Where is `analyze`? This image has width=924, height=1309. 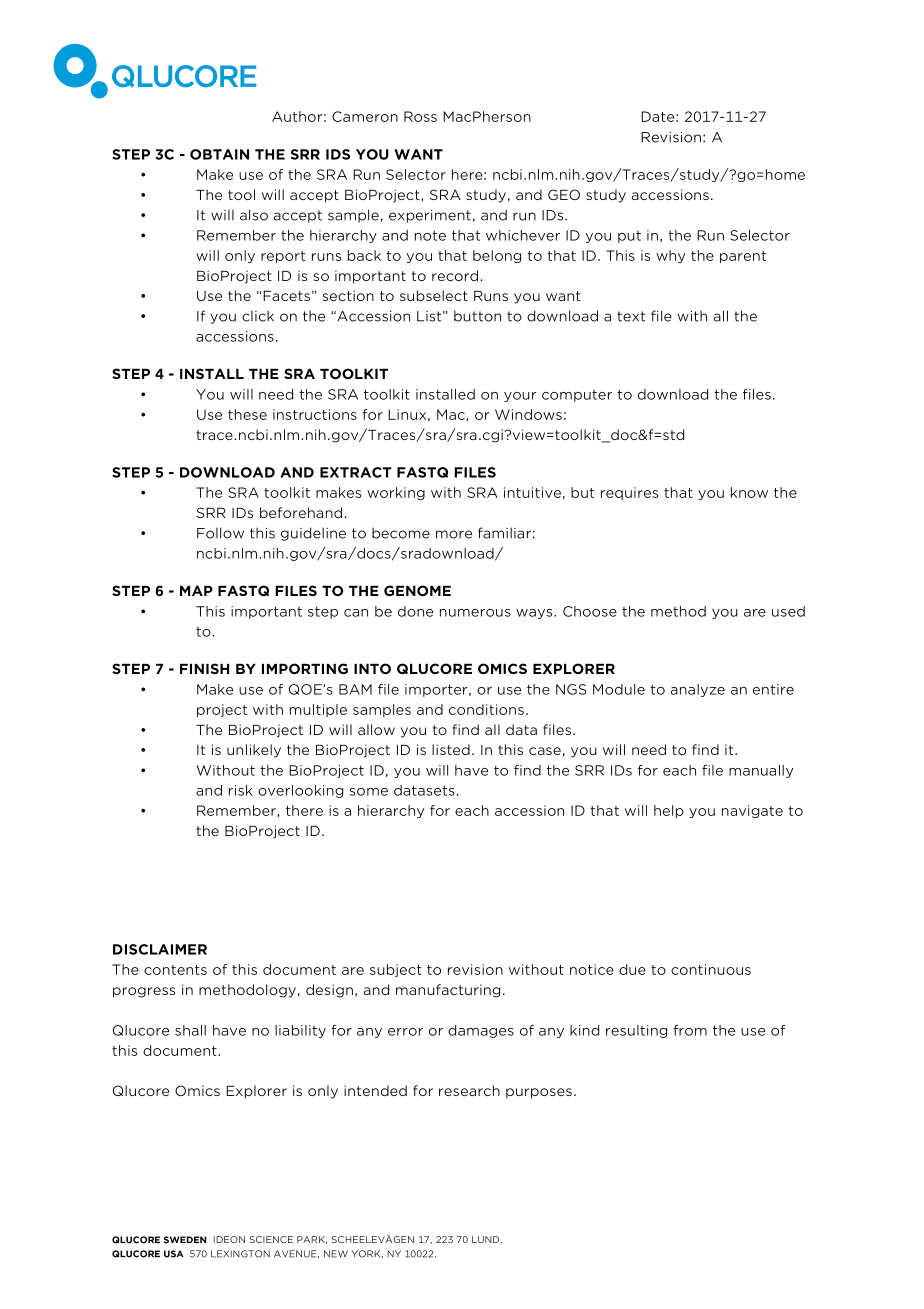
analyze is located at coordinates (698, 690).
